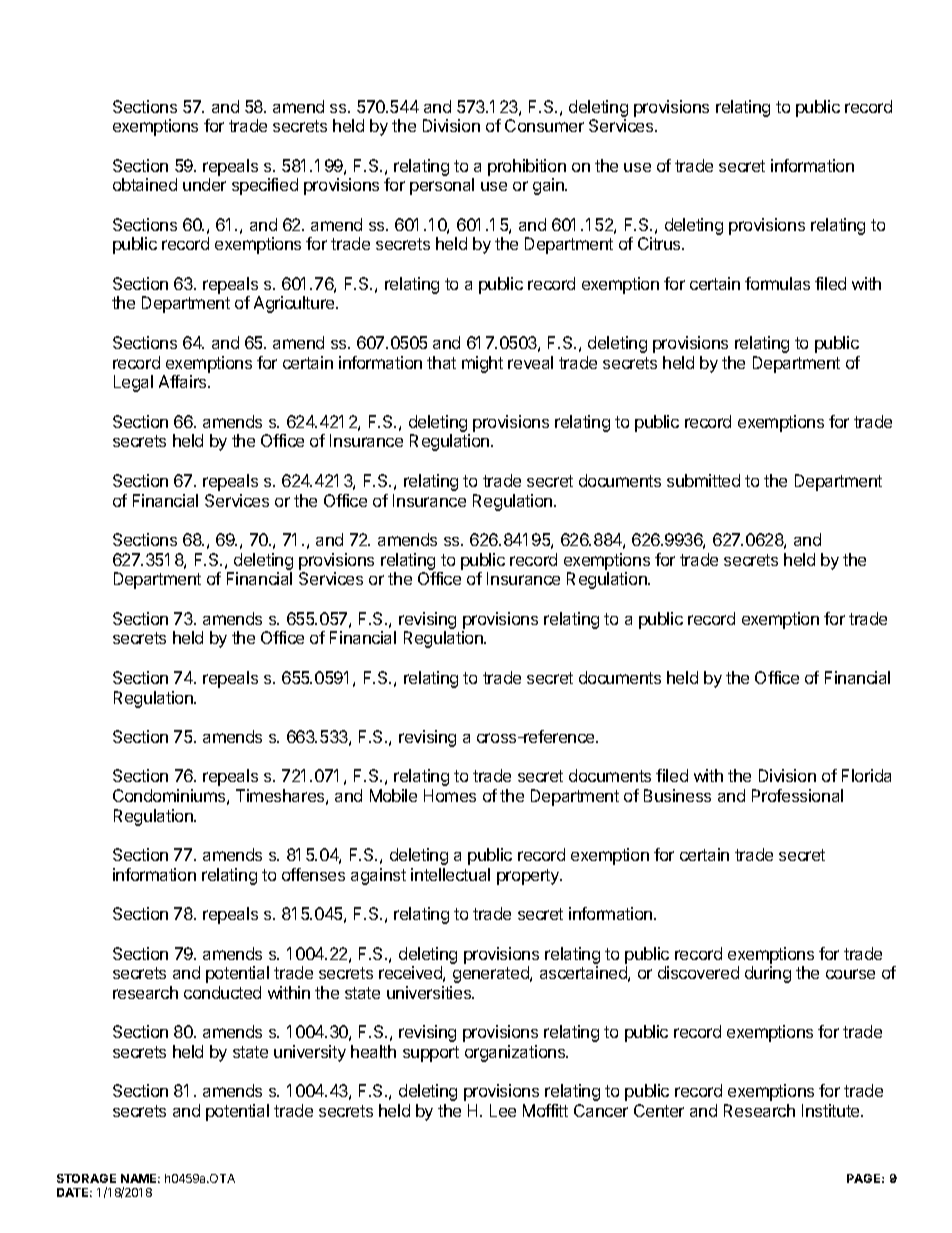 The width and height of the screenshot is (952, 1233). I want to click on during, so click(768, 974).
